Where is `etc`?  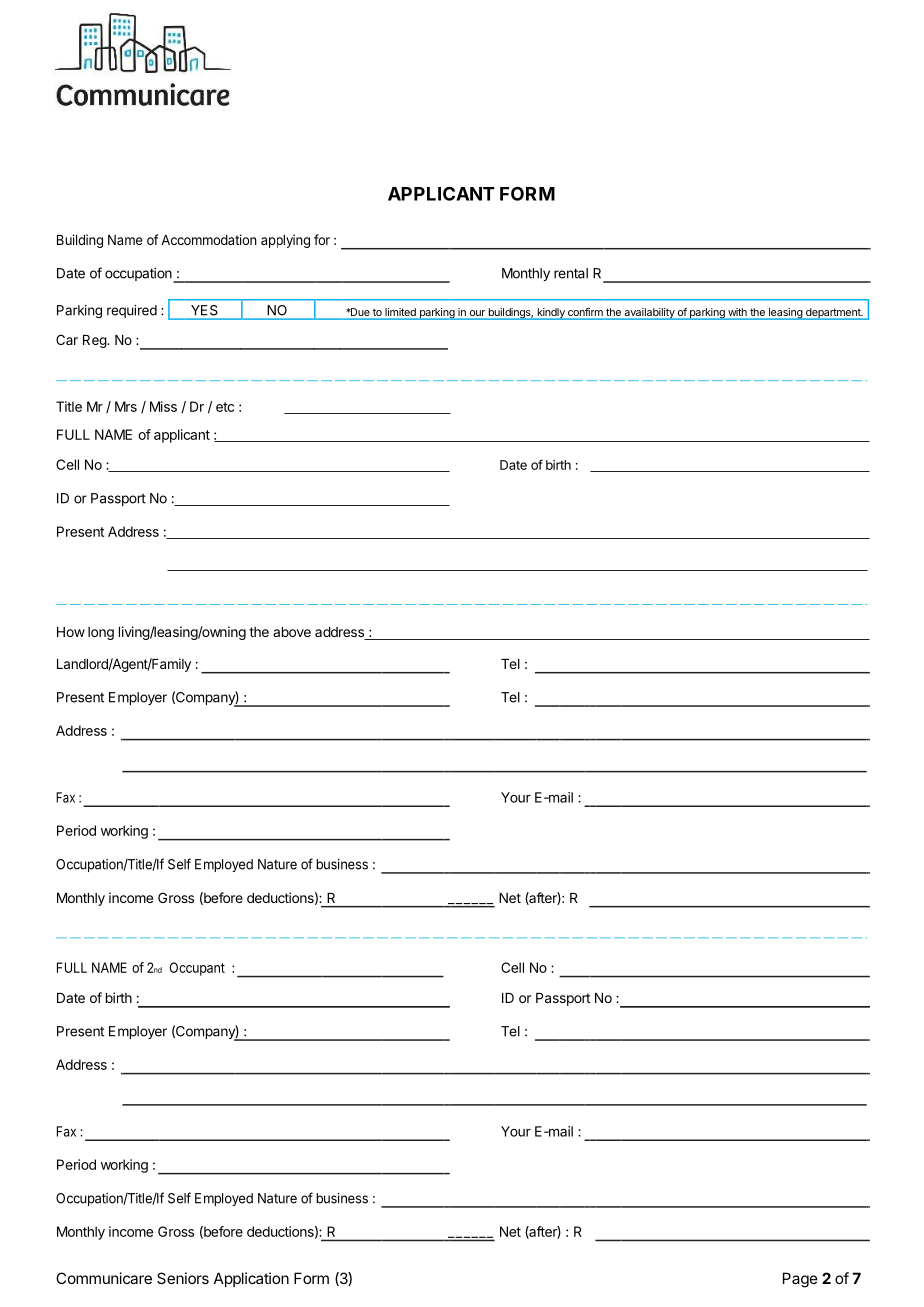 etc is located at coordinates (225, 407).
